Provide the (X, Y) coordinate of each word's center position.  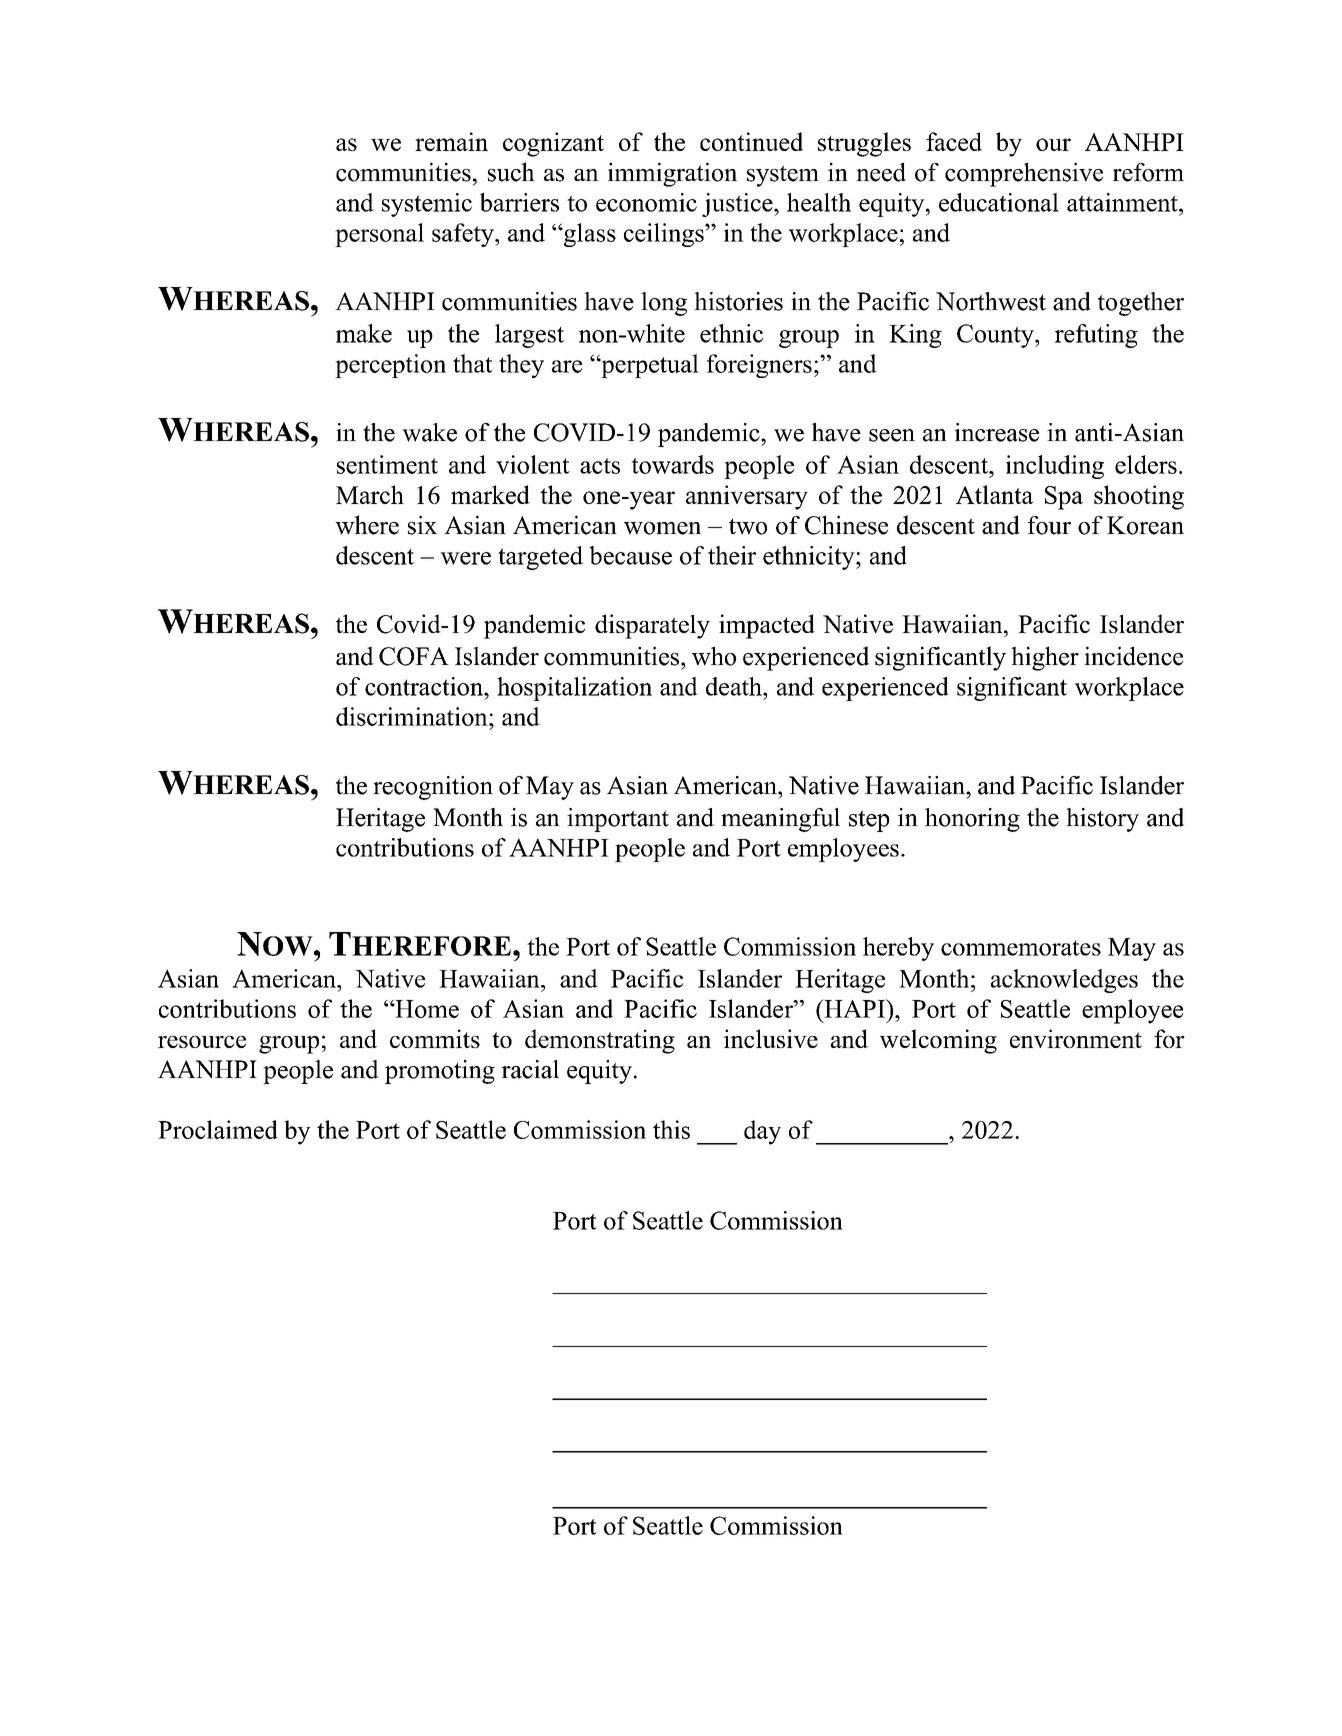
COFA (414, 656)
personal (379, 235)
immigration (672, 174)
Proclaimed (217, 1129)
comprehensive (1024, 174)
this (671, 1129)
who (714, 656)
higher (1045, 658)
